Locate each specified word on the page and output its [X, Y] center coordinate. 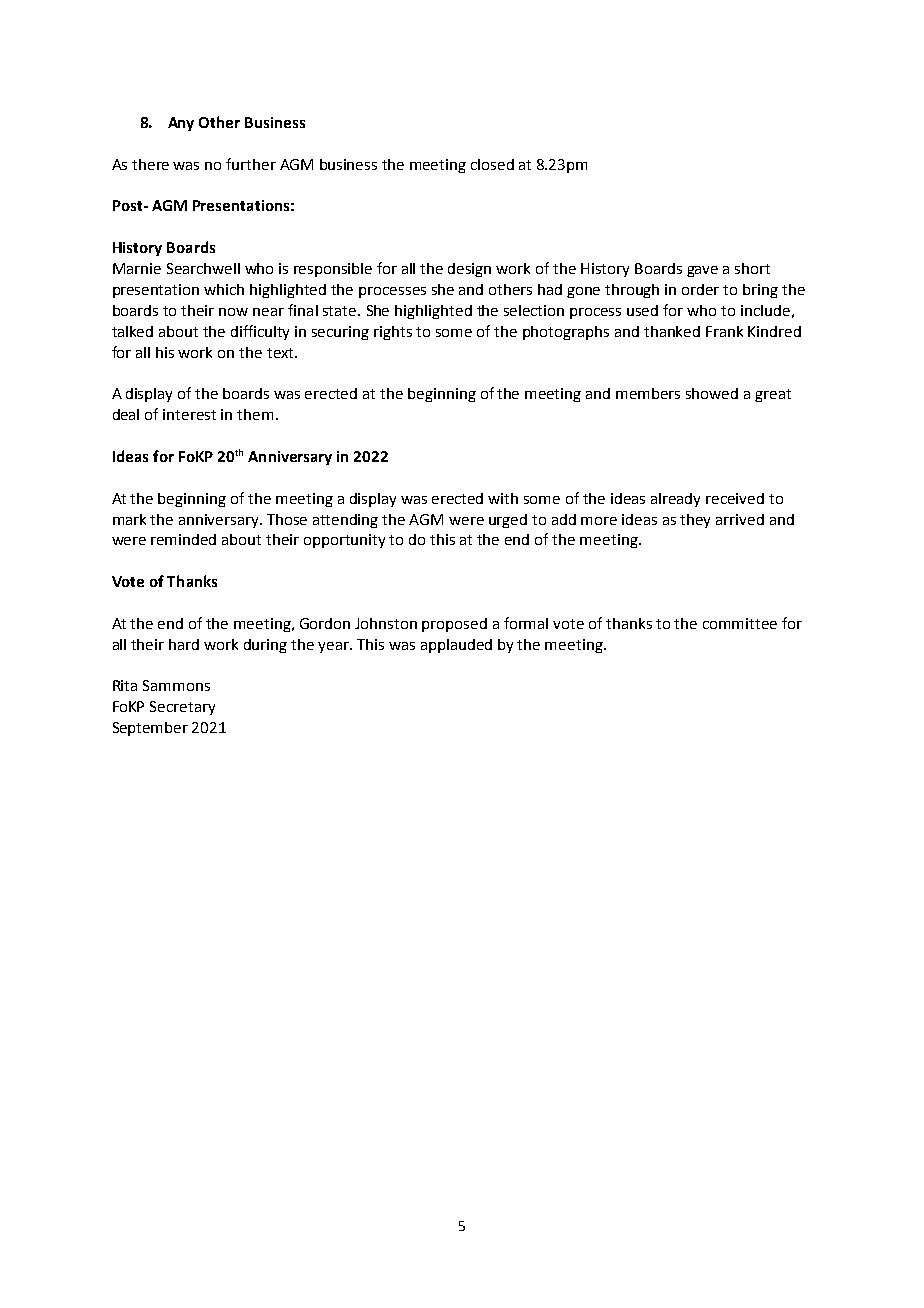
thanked [672, 331]
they [695, 521]
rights [393, 333]
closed [492, 164]
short [752, 268]
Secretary [182, 708]
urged [508, 521]
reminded [183, 539]
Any [181, 124]
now [233, 312]
